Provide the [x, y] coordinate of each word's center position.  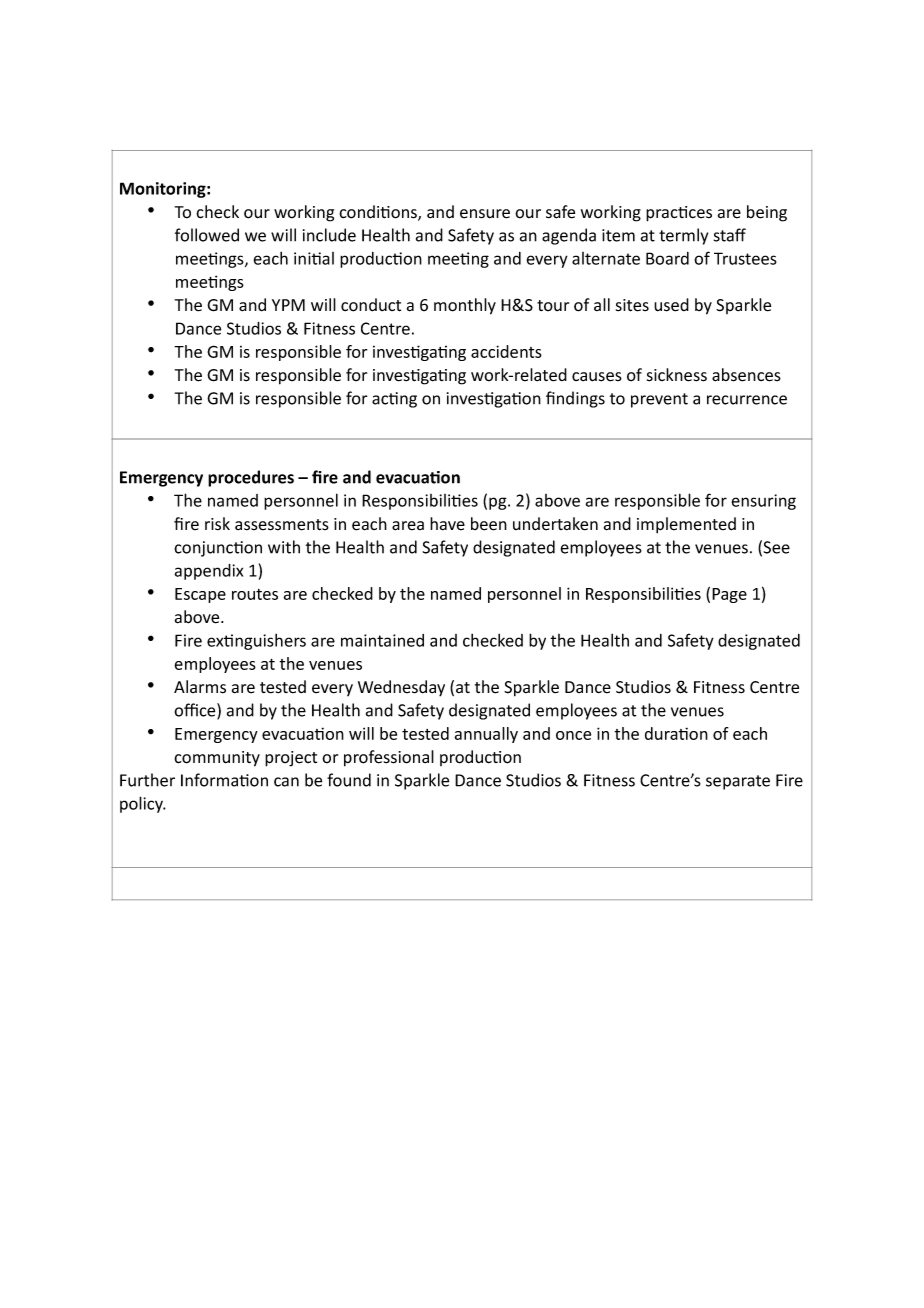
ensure [485, 214]
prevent [659, 400]
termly [683, 236]
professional [389, 758]
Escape [200, 595]
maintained [382, 640]
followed [207, 235]
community [217, 759]
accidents [506, 351]
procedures [251, 478]
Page [729, 595]
